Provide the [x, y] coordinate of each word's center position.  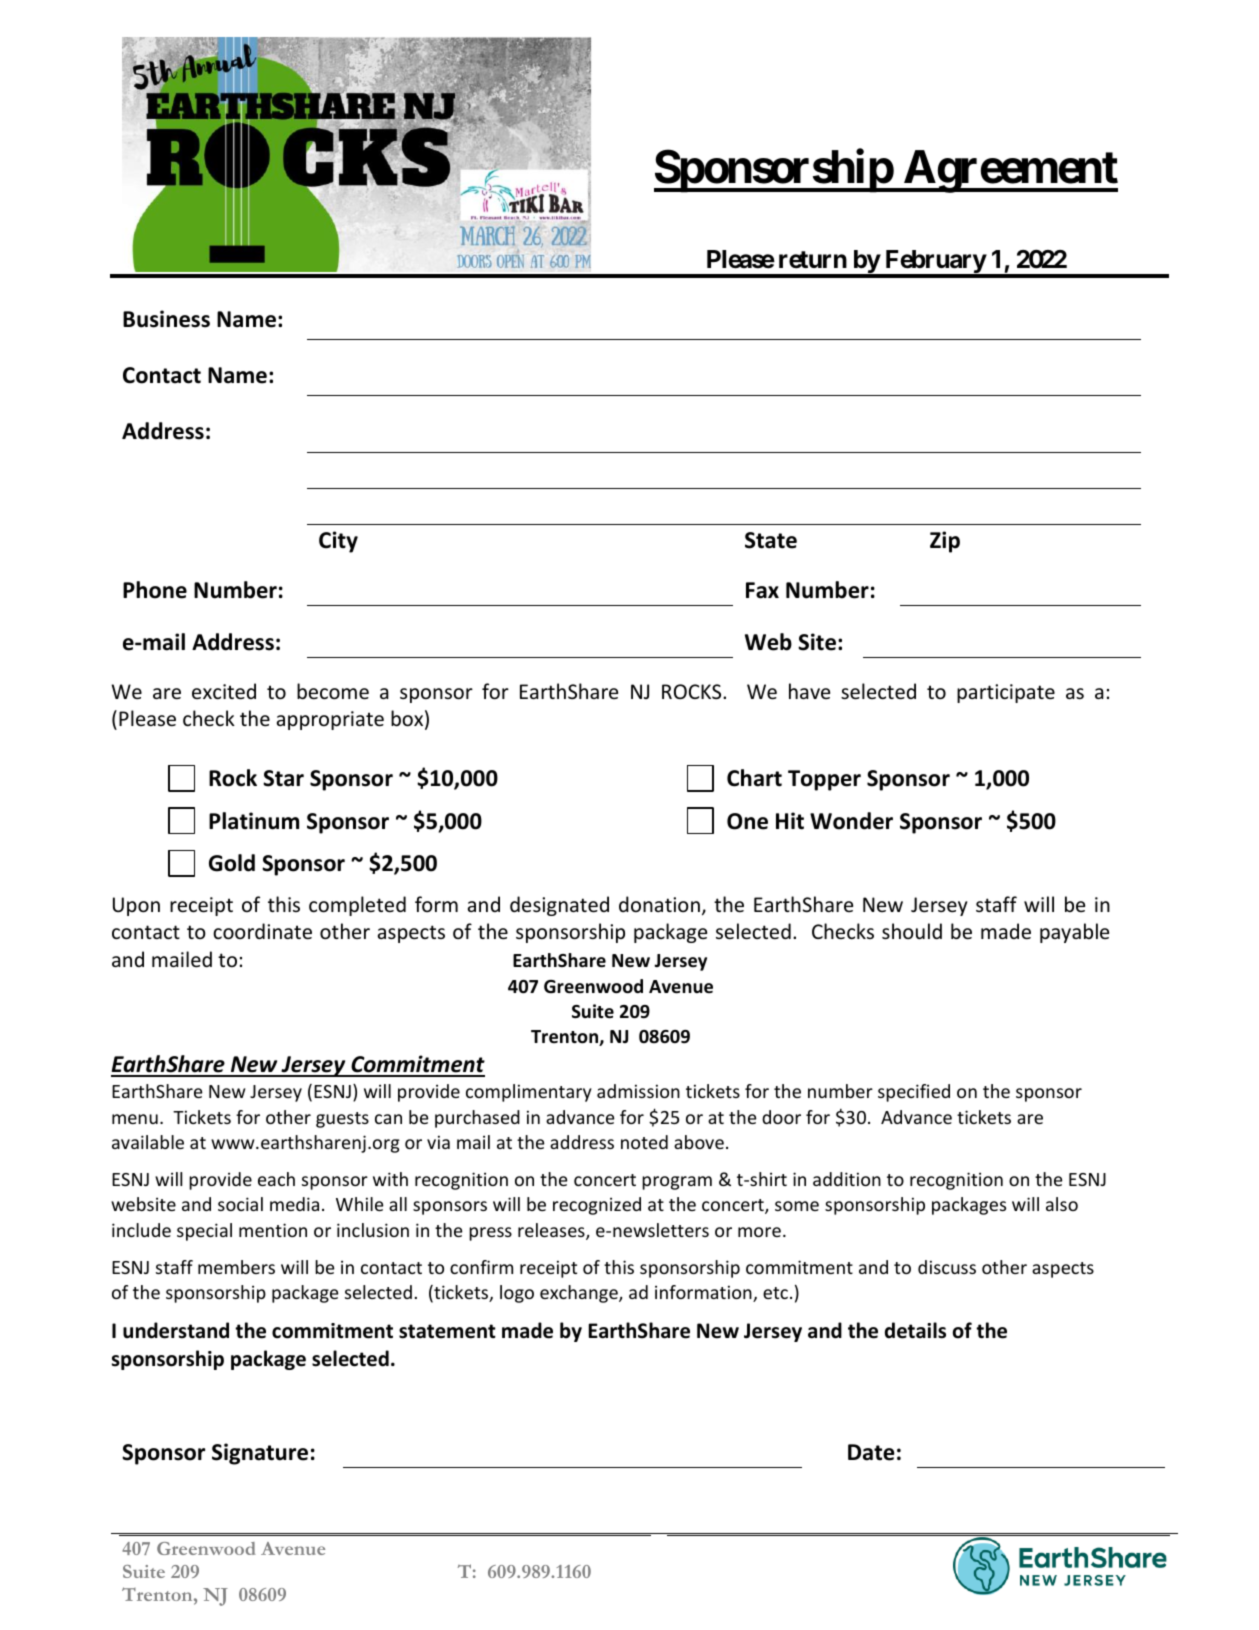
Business [166, 319]
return [813, 260]
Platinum [254, 821]
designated [559, 906]
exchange [580, 1294]
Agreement [1010, 171]
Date [871, 1452]
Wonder [851, 821]
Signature [260, 1454]
